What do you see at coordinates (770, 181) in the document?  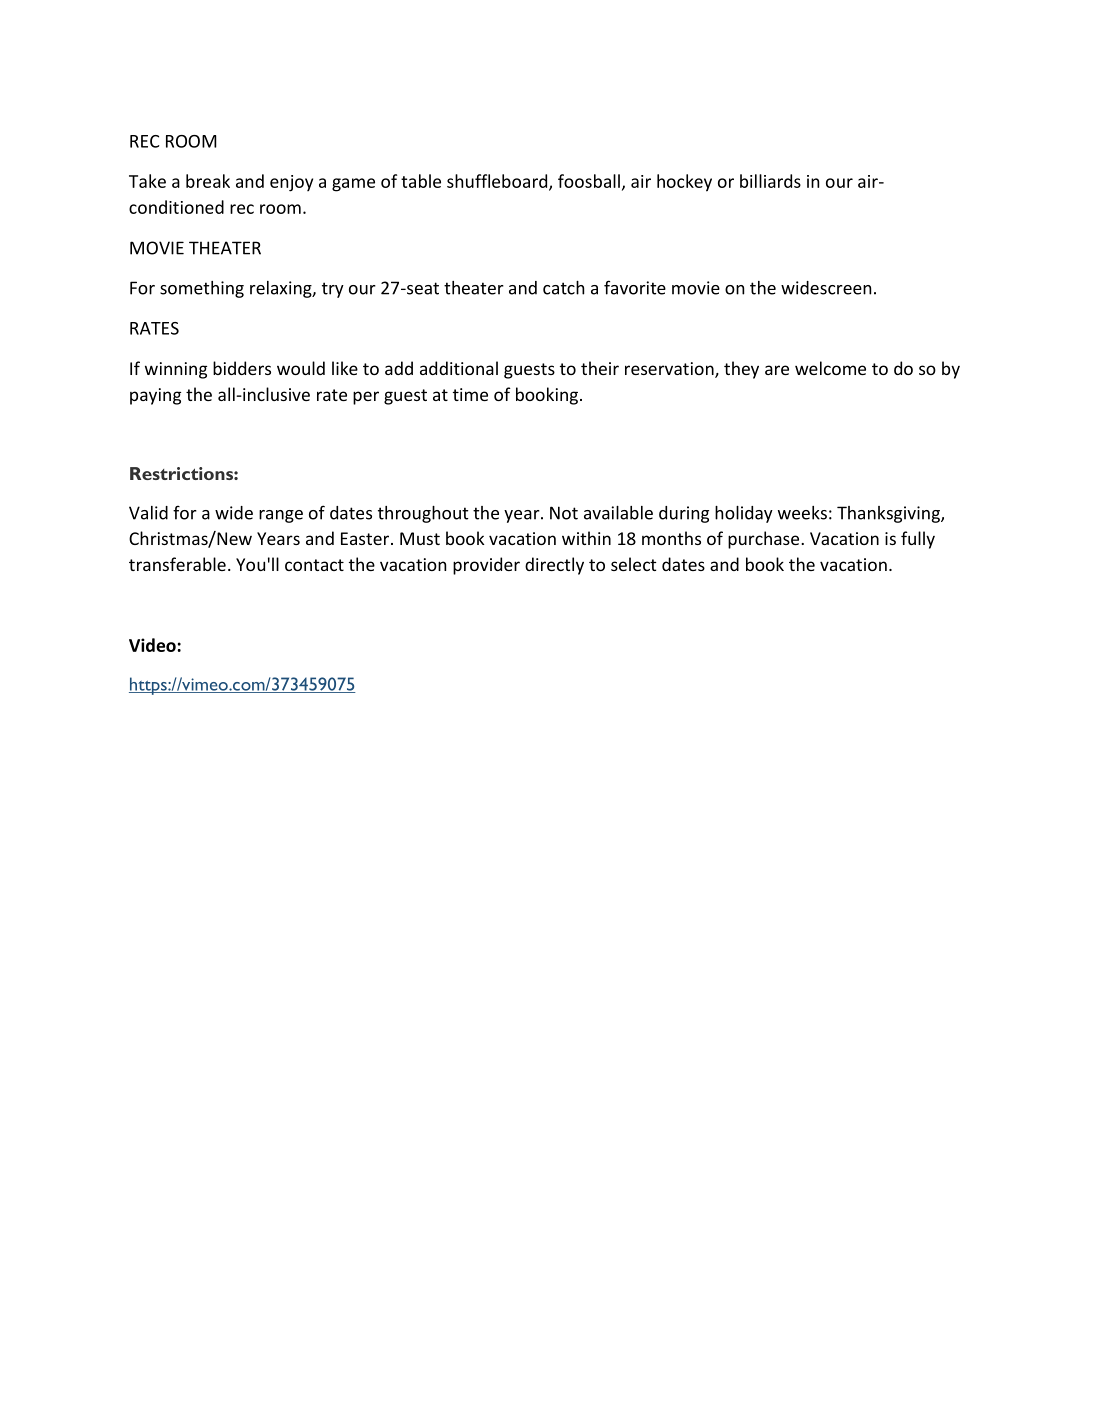 I see `billiards` at bounding box center [770, 181].
